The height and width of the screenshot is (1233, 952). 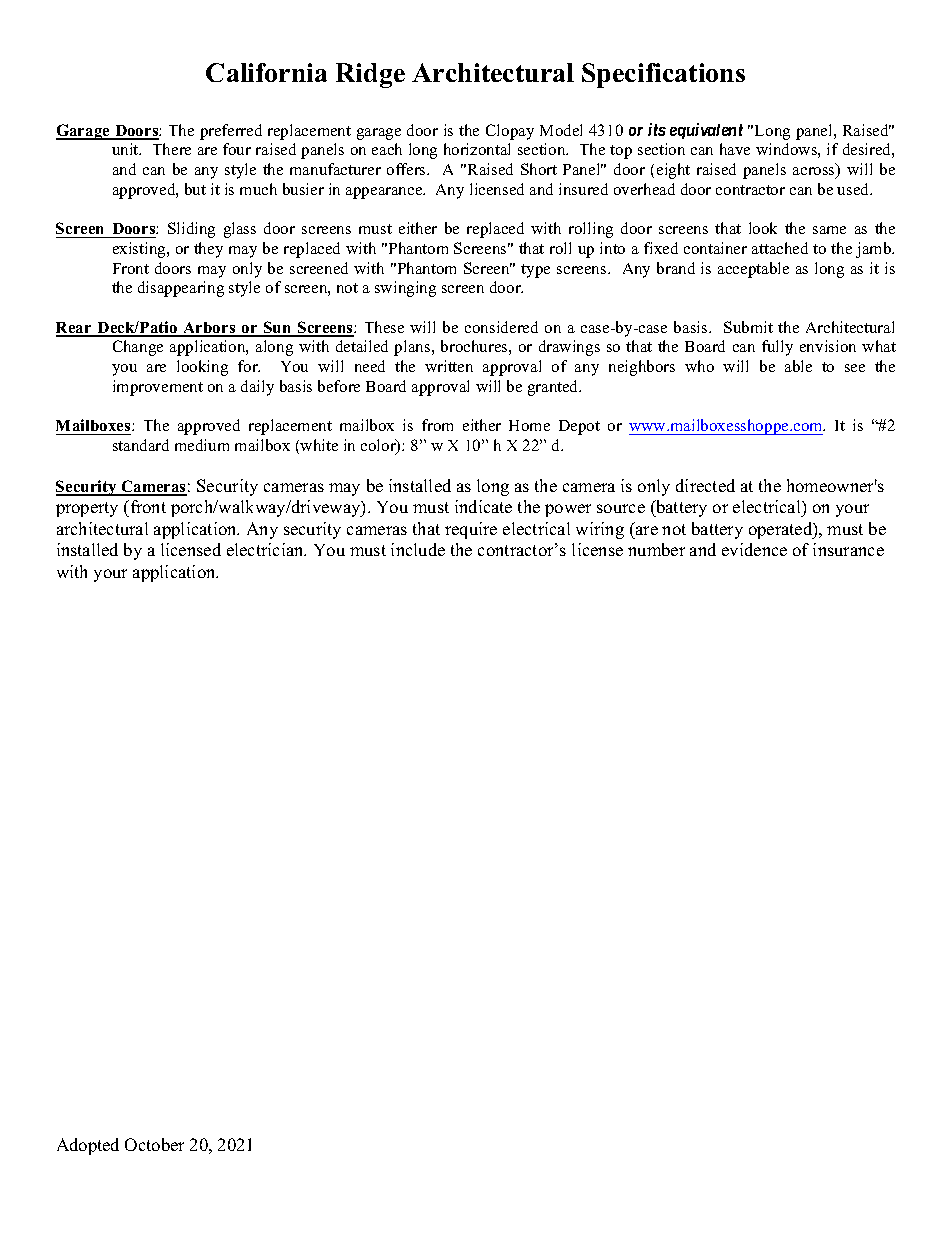 What do you see at coordinates (477, 149) in the screenshot?
I see `horizontal` at bounding box center [477, 149].
